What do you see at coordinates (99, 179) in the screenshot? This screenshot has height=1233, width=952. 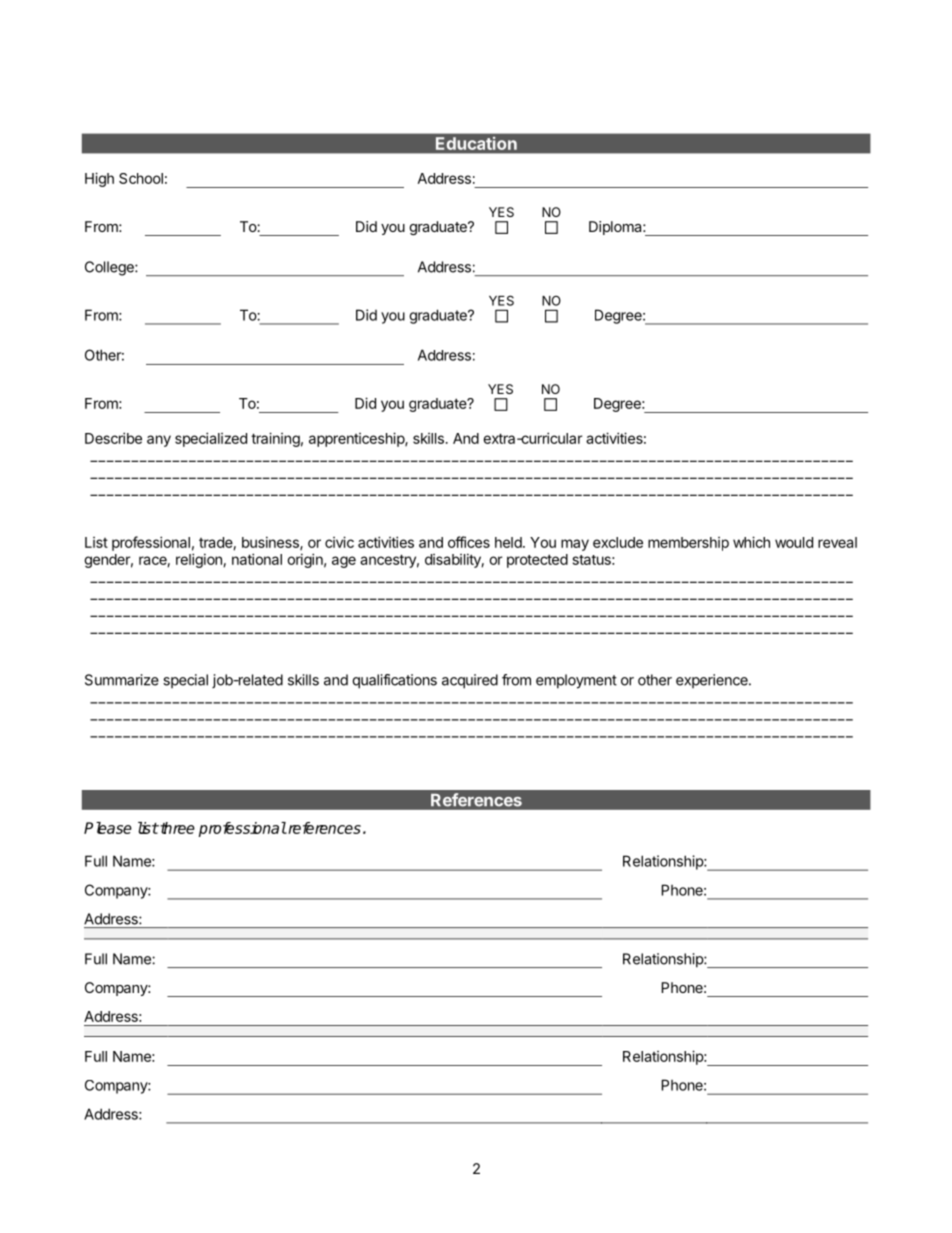 I see `High` at bounding box center [99, 179].
